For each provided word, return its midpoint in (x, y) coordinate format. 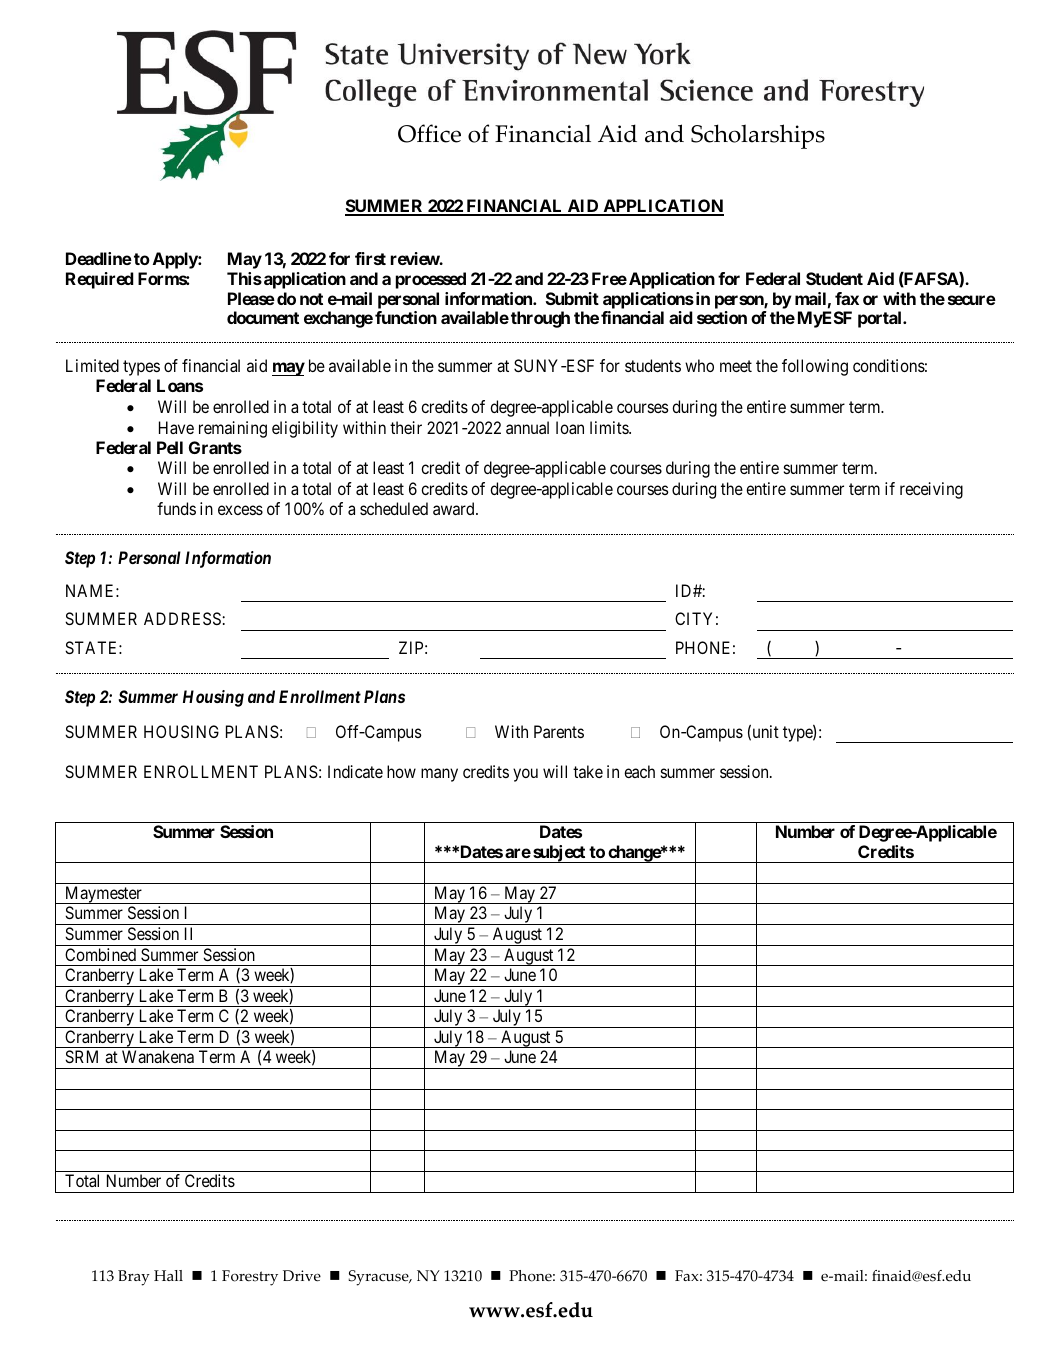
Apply (176, 260)
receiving (931, 490)
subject (559, 854)
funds (176, 508)
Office (429, 133)
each (639, 771)
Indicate (355, 771)
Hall (168, 1275)
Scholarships (758, 136)
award (455, 508)
